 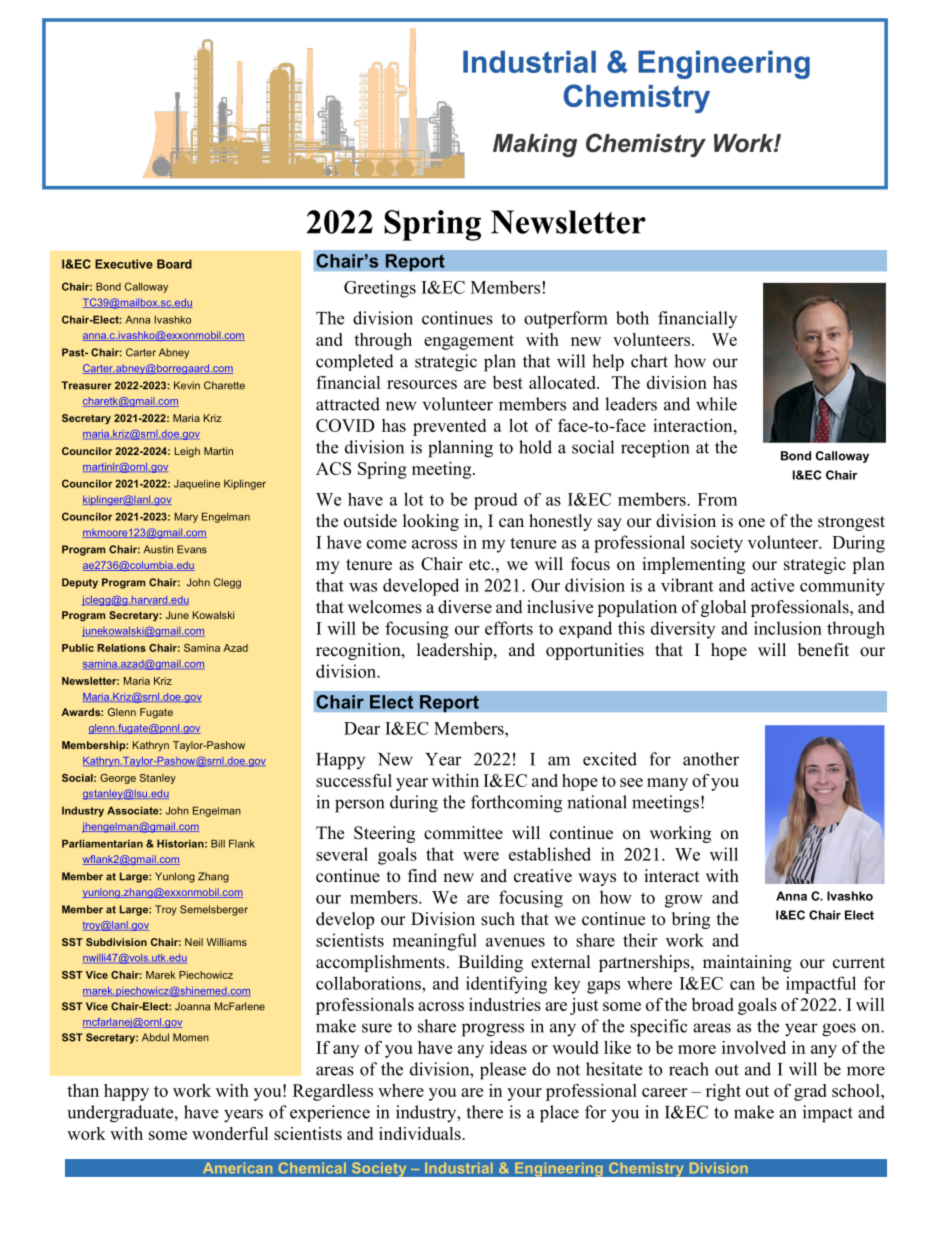 I want to click on there, so click(x=484, y=1112).
